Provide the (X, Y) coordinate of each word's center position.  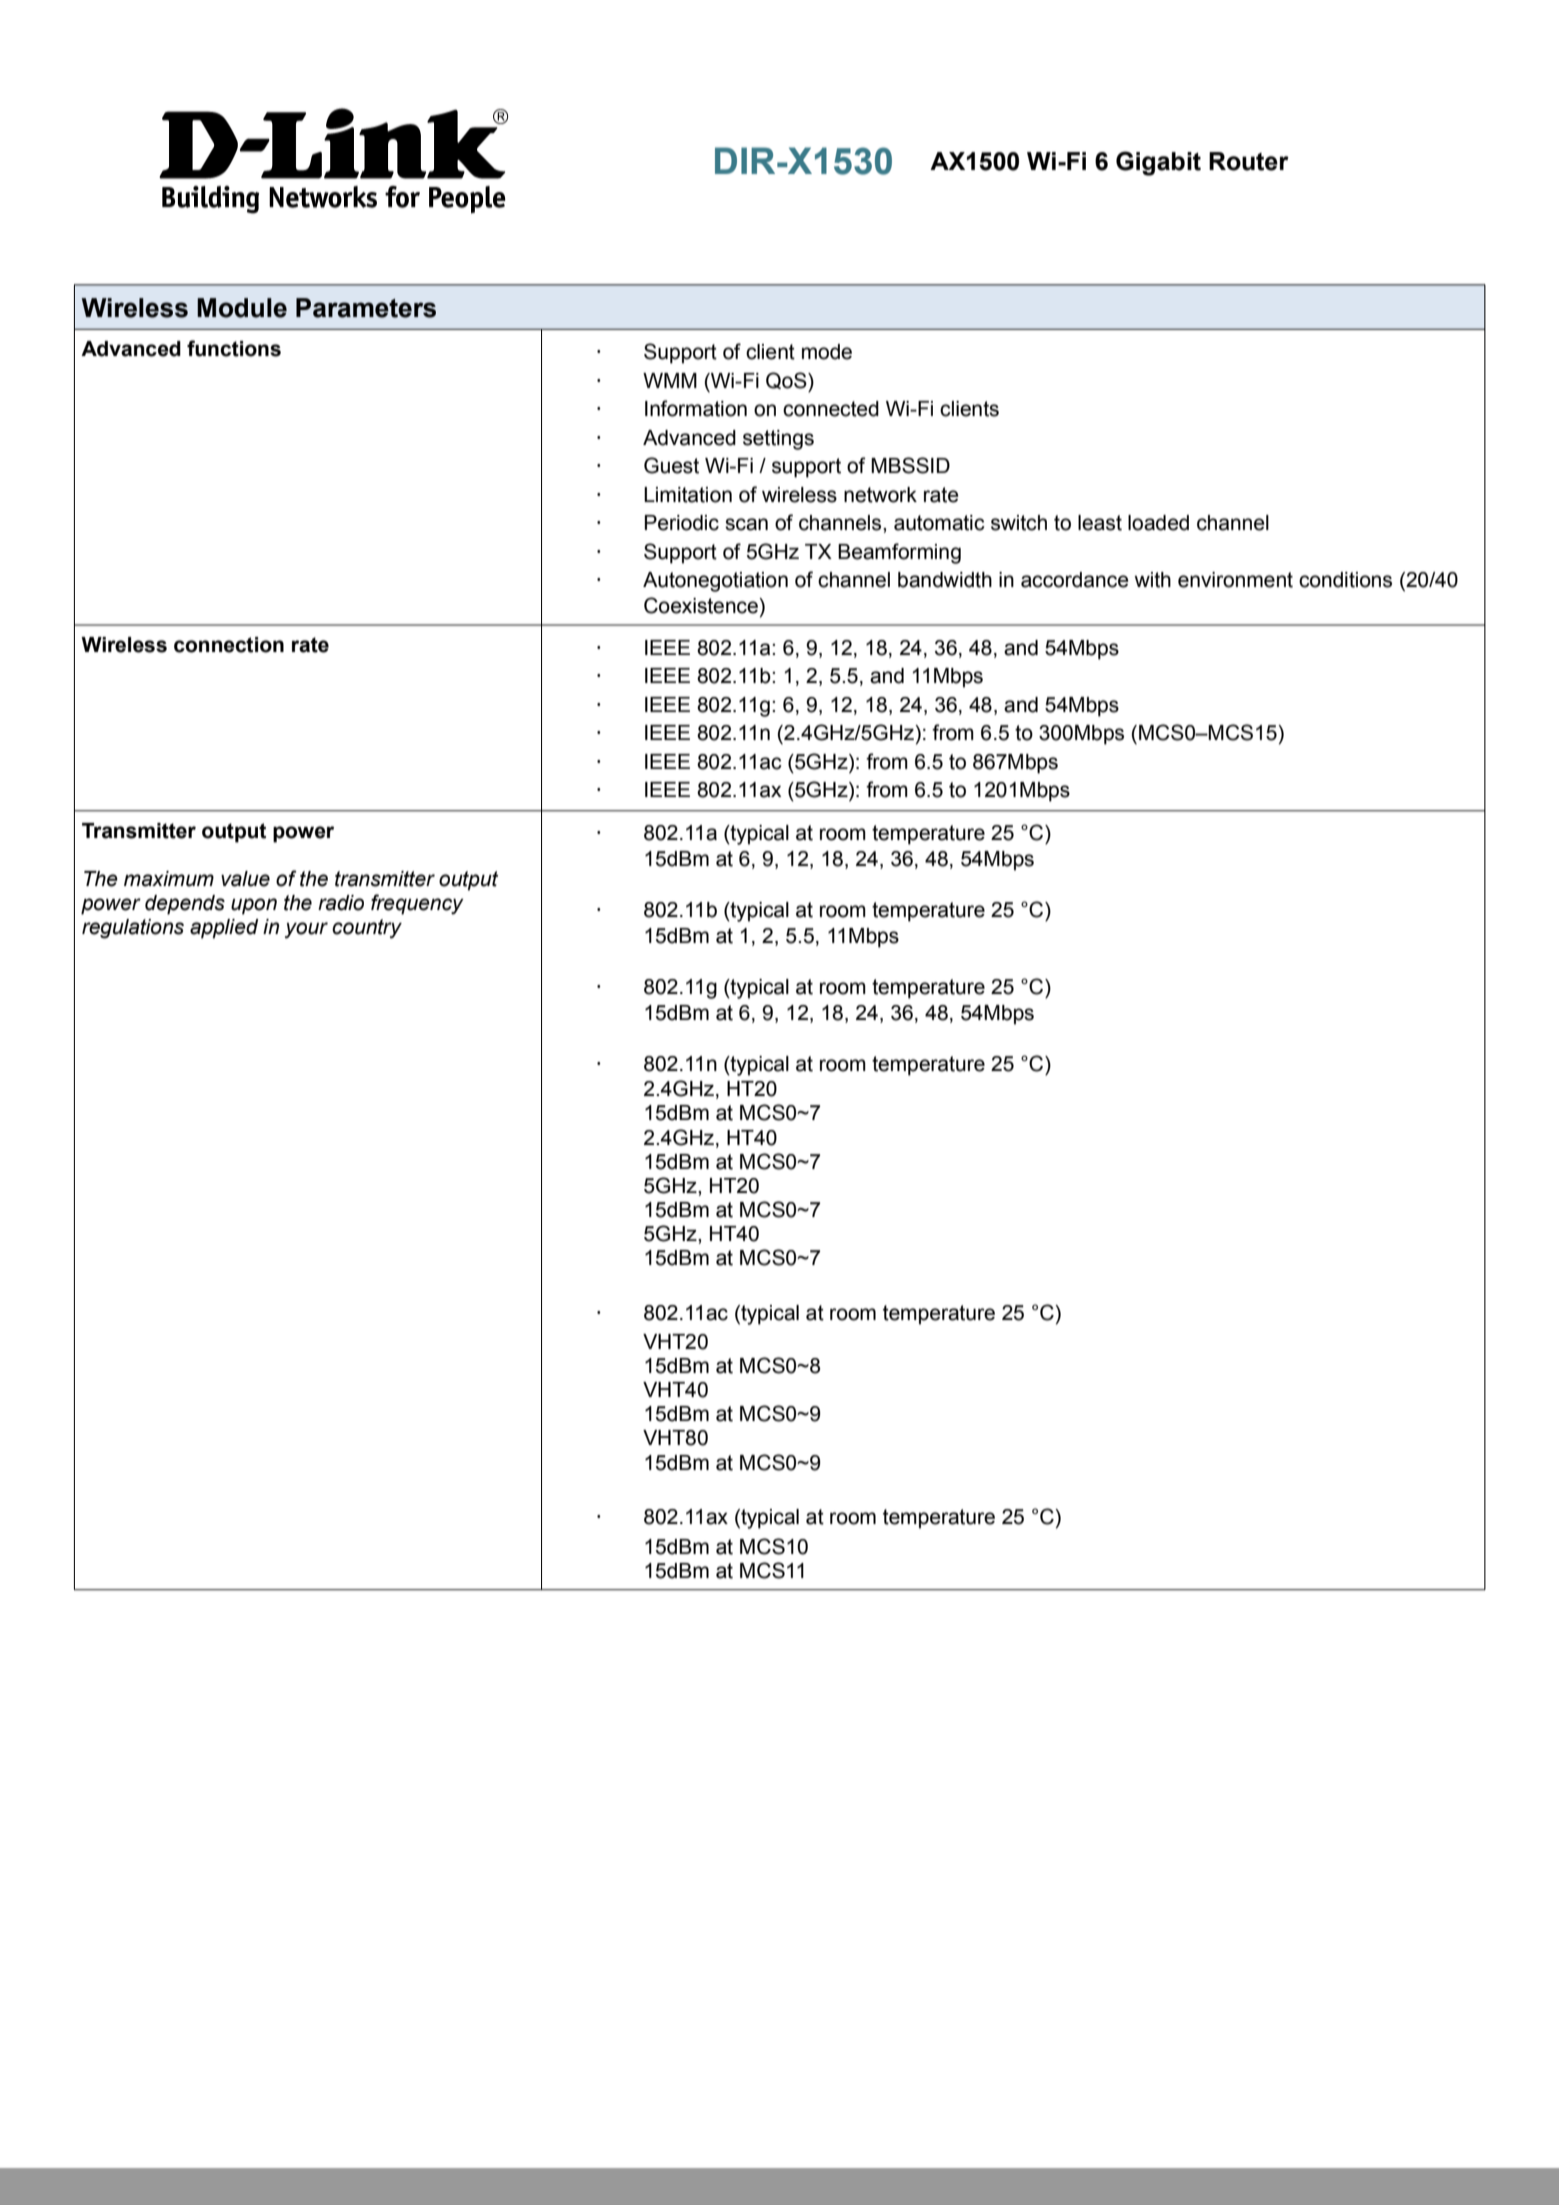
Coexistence (702, 605)
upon (254, 906)
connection (229, 645)
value (245, 879)
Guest (671, 465)
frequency (417, 904)
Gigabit (1158, 163)
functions (234, 348)
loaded (1158, 523)
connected (831, 409)
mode (827, 352)
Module (242, 308)
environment (1235, 580)
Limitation (688, 495)
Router (1249, 161)
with (1152, 580)
